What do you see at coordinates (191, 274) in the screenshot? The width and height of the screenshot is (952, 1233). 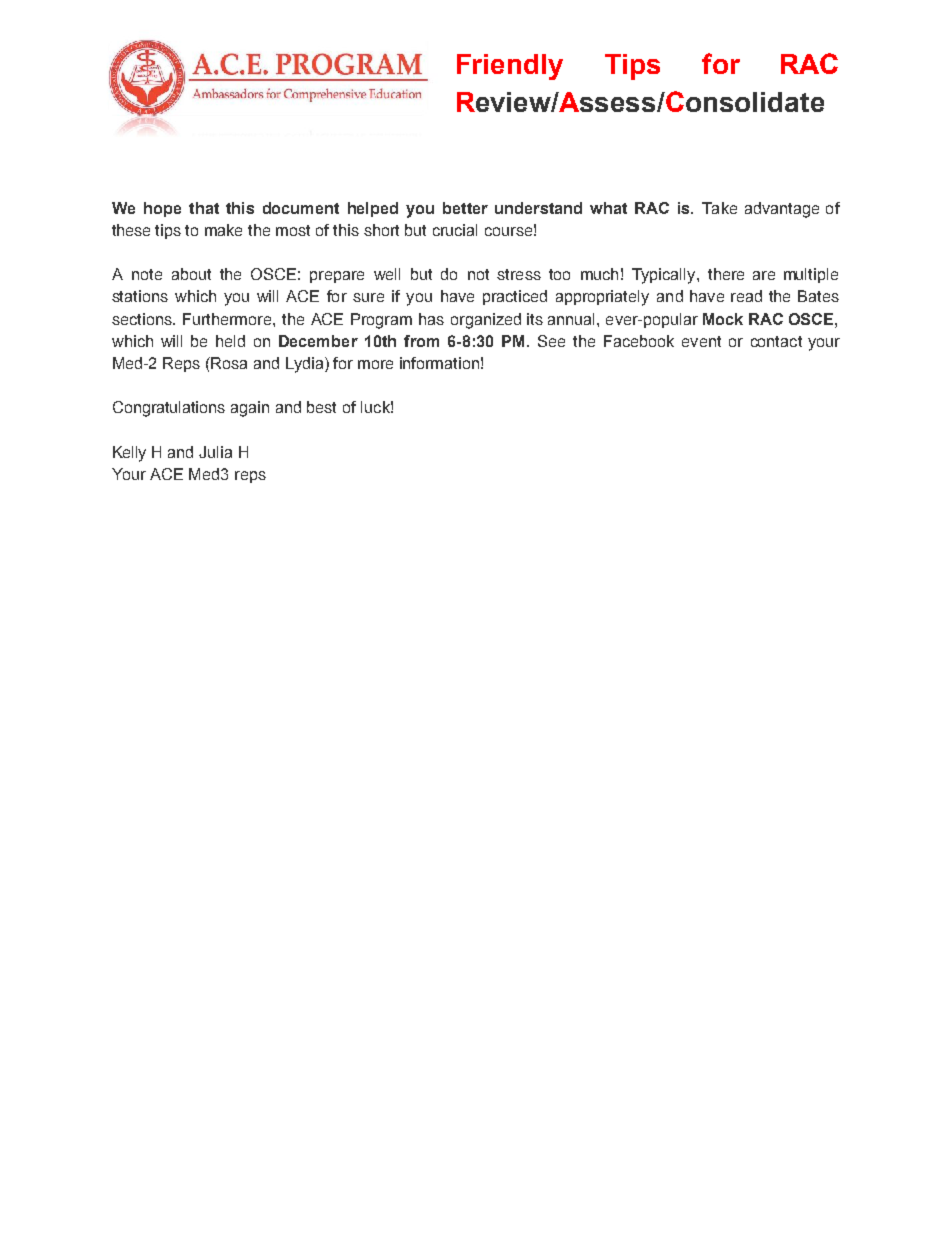 I see `about` at bounding box center [191, 274].
